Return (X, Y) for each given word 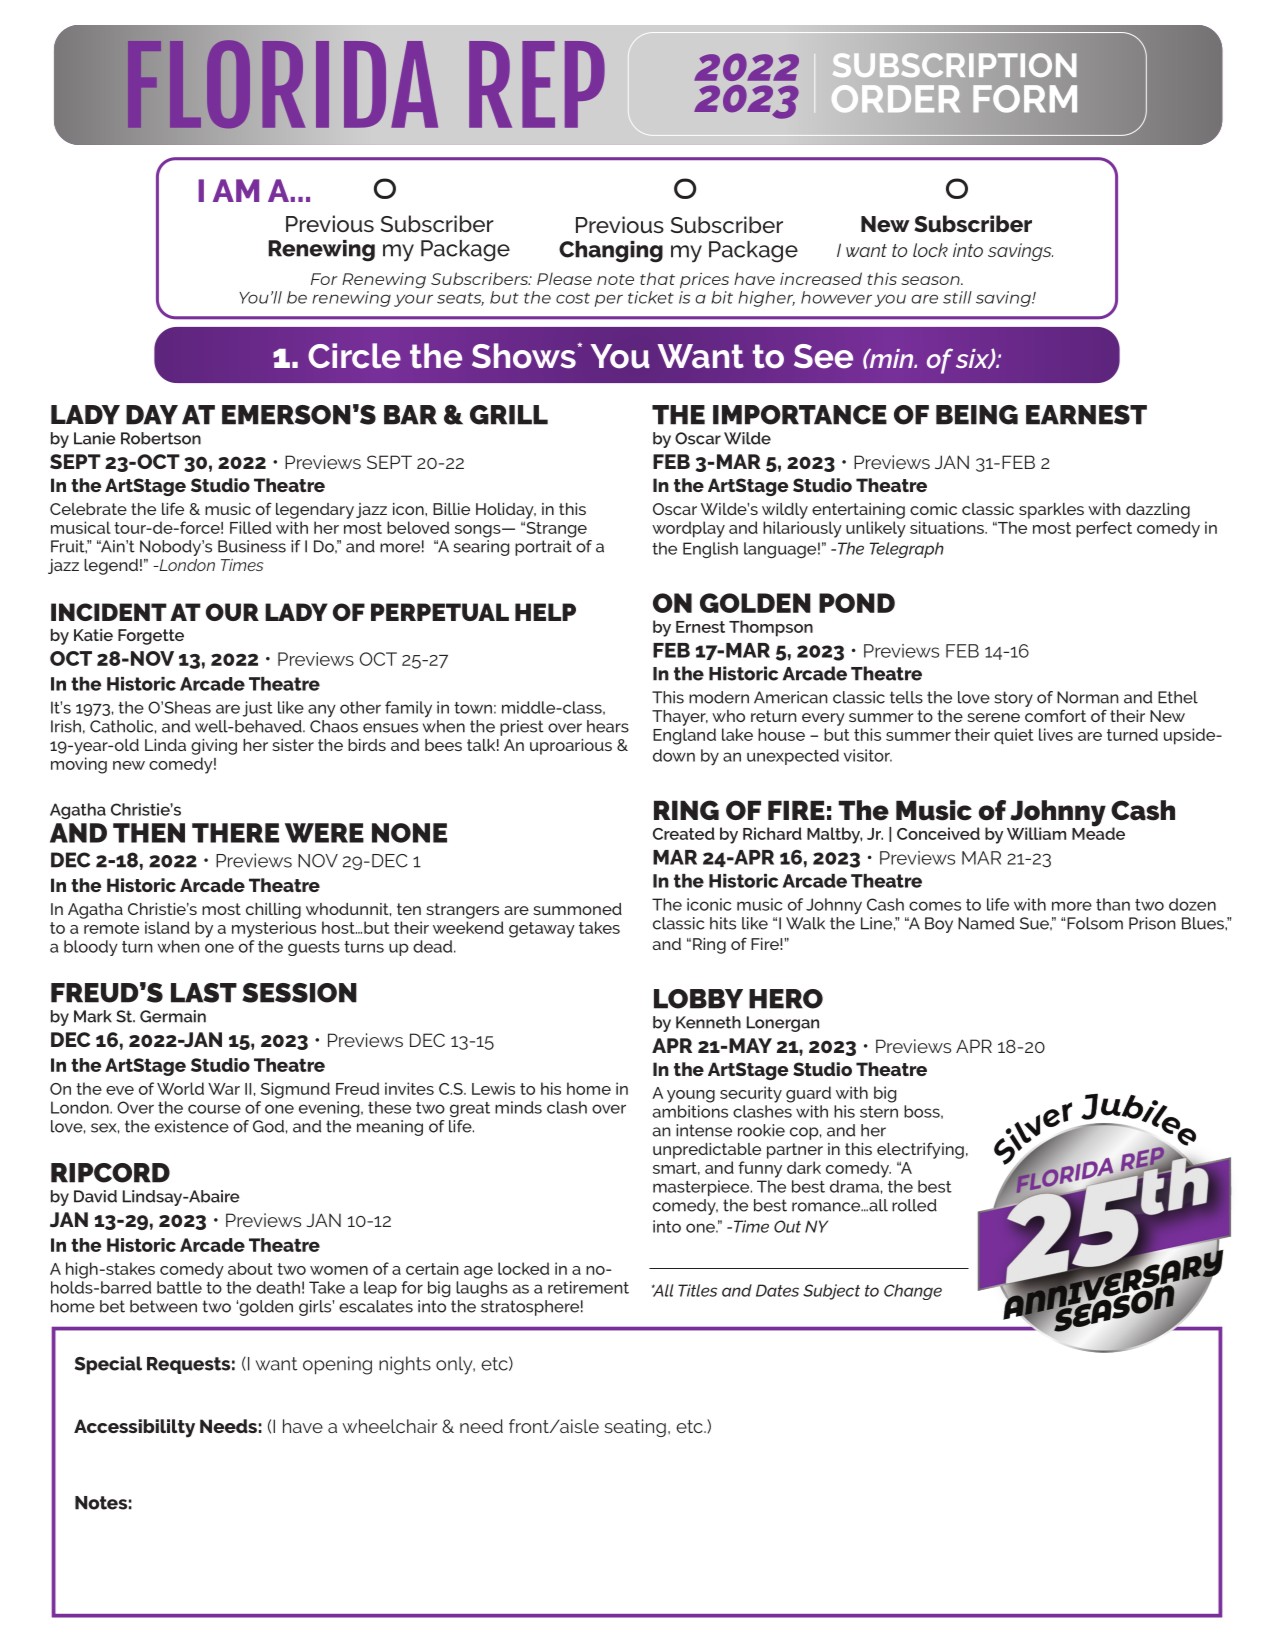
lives (1056, 734)
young (691, 1096)
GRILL (509, 415)
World (180, 1088)
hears (608, 726)
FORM (1025, 99)
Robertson (161, 438)
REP (537, 84)
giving (214, 747)
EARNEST (1086, 415)
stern (879, 1112)
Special (108, 1365)
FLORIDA (283, 84)
